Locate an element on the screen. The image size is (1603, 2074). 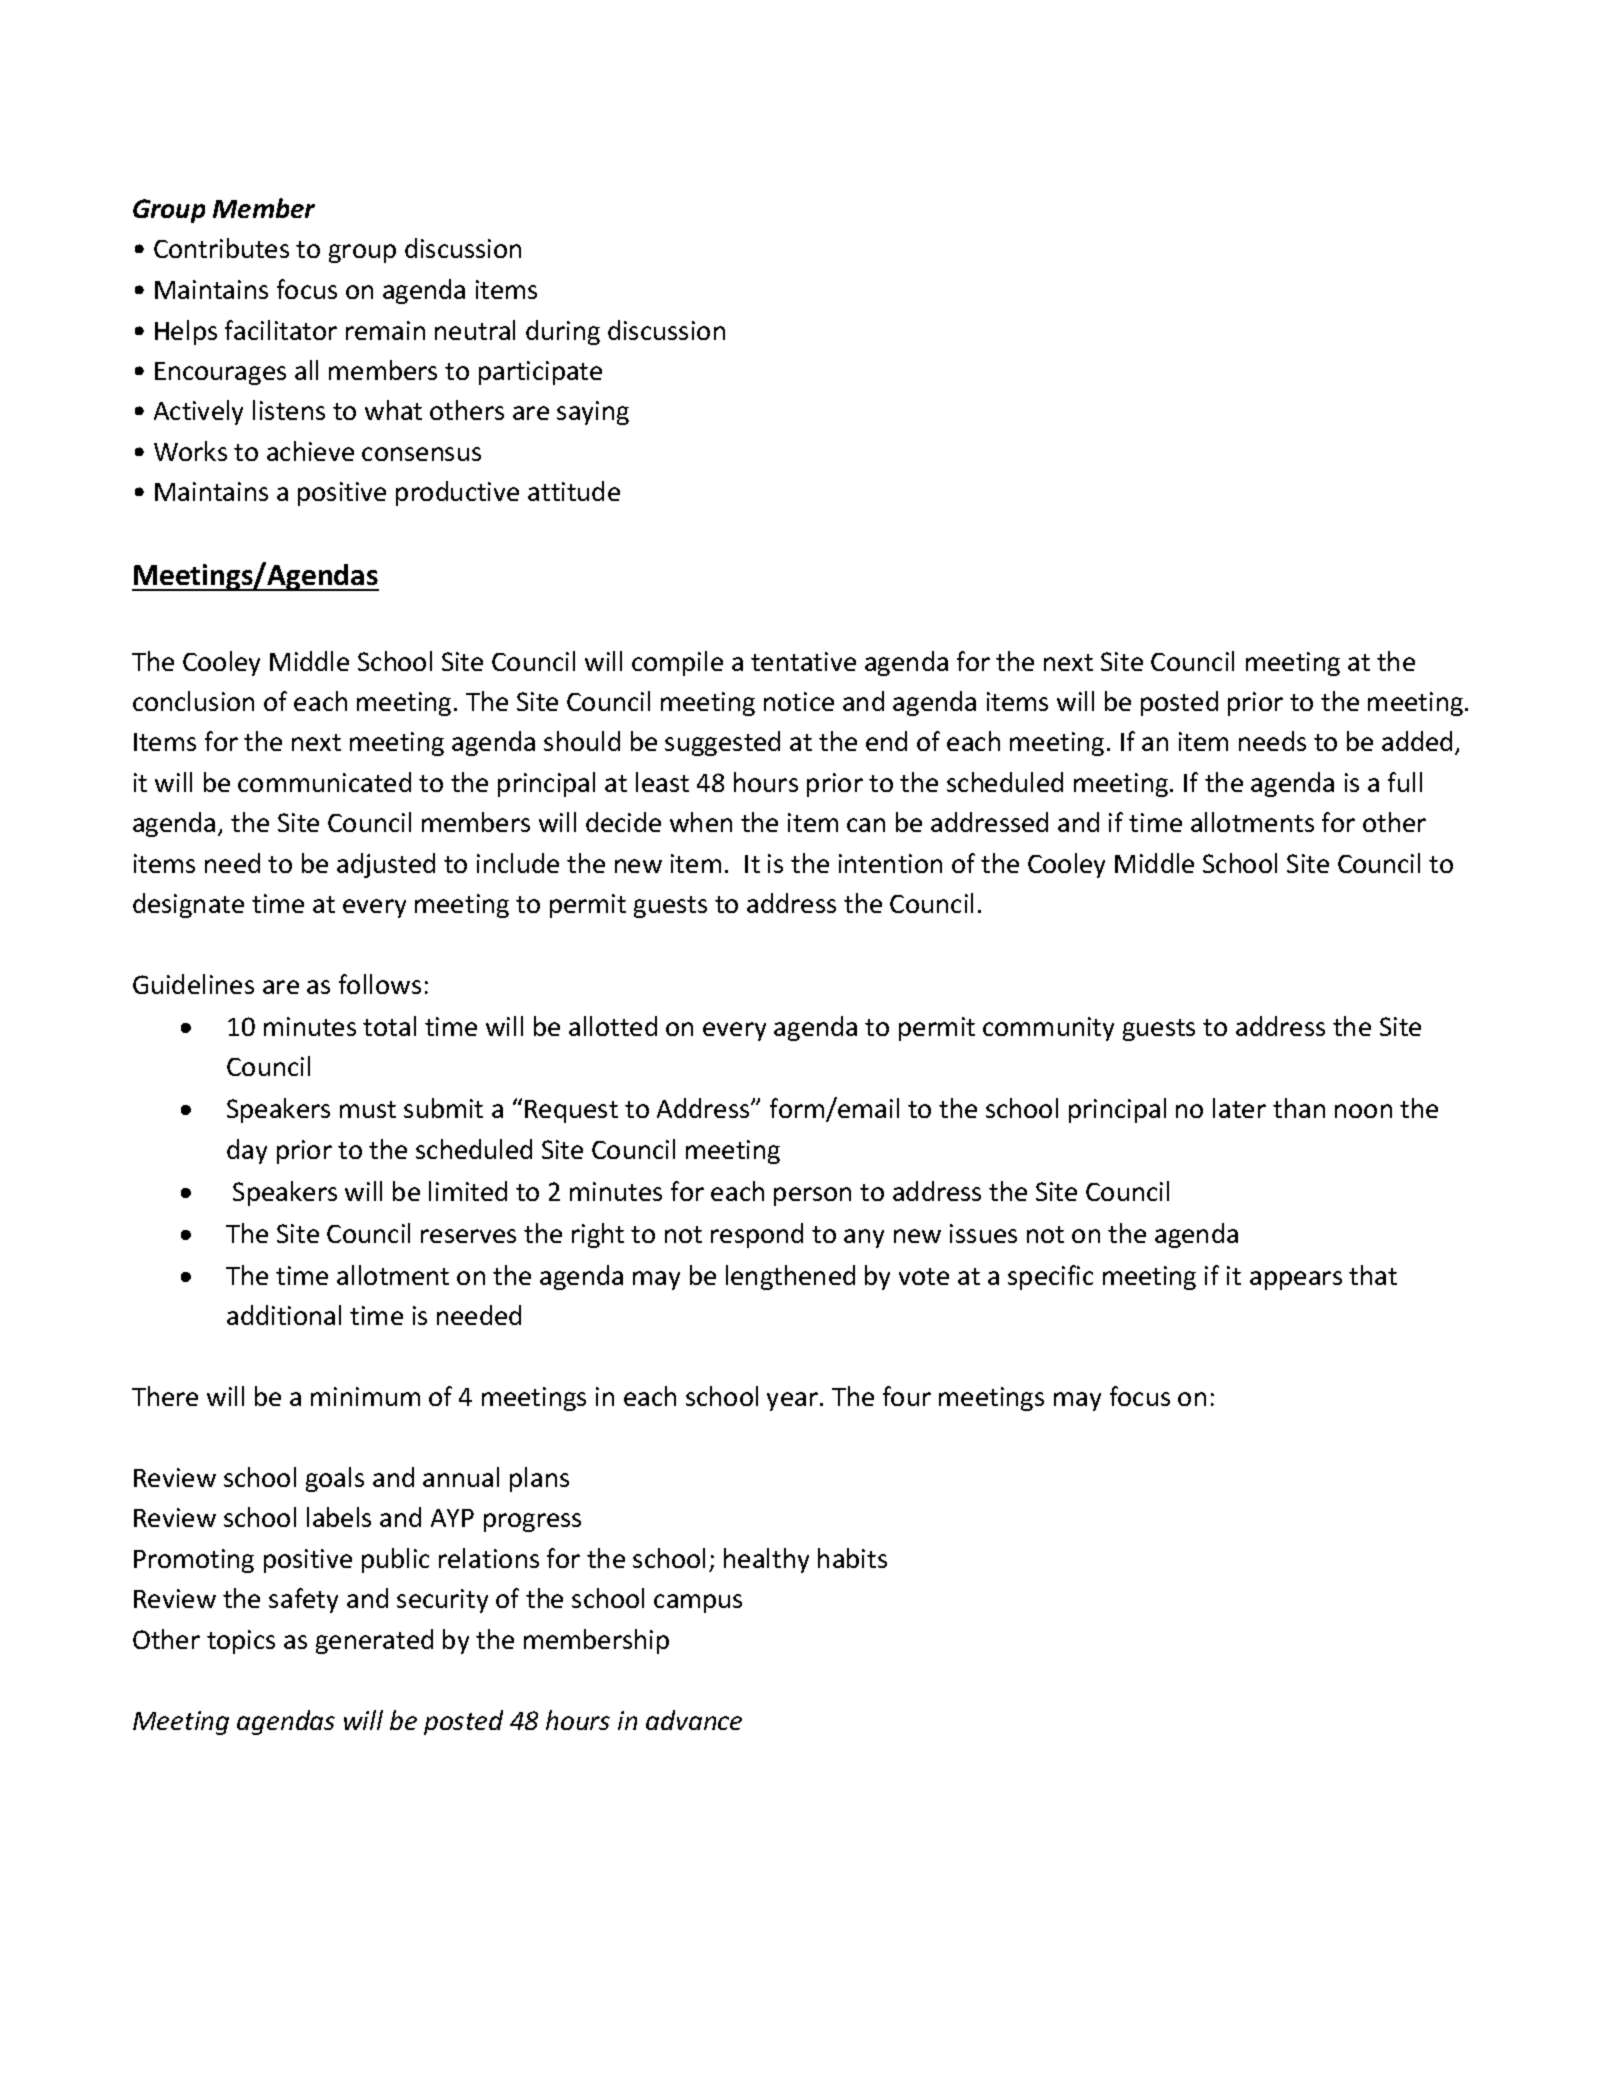
communicated is located at coordinates (324, 782).
